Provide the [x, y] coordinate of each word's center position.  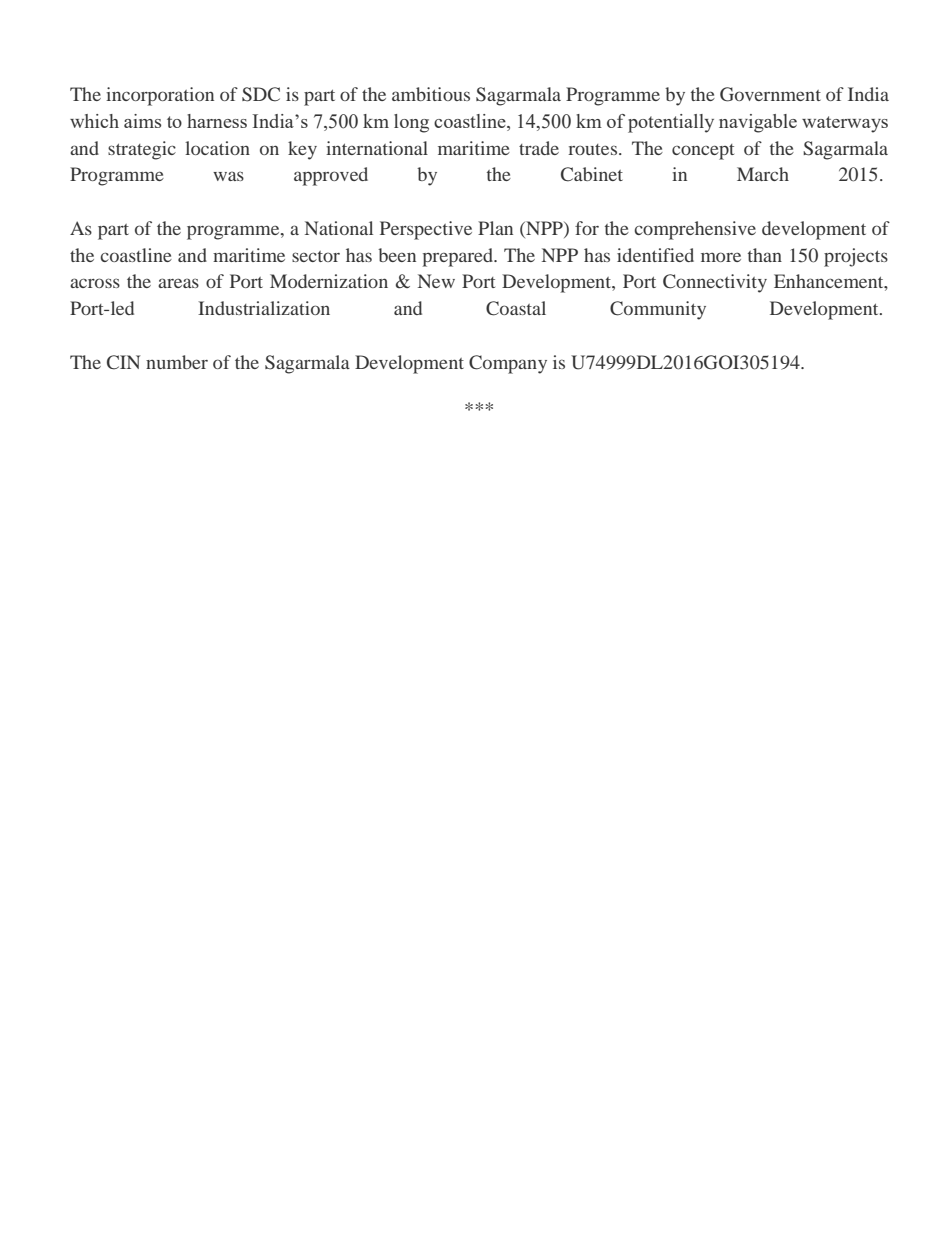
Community [658, 310]
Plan [495, 228]
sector [316, 256]
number [177, 362]
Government [770, 94]
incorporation [160, 96]
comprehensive [695, 230]
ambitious [431, 94]
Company [508, 364]
